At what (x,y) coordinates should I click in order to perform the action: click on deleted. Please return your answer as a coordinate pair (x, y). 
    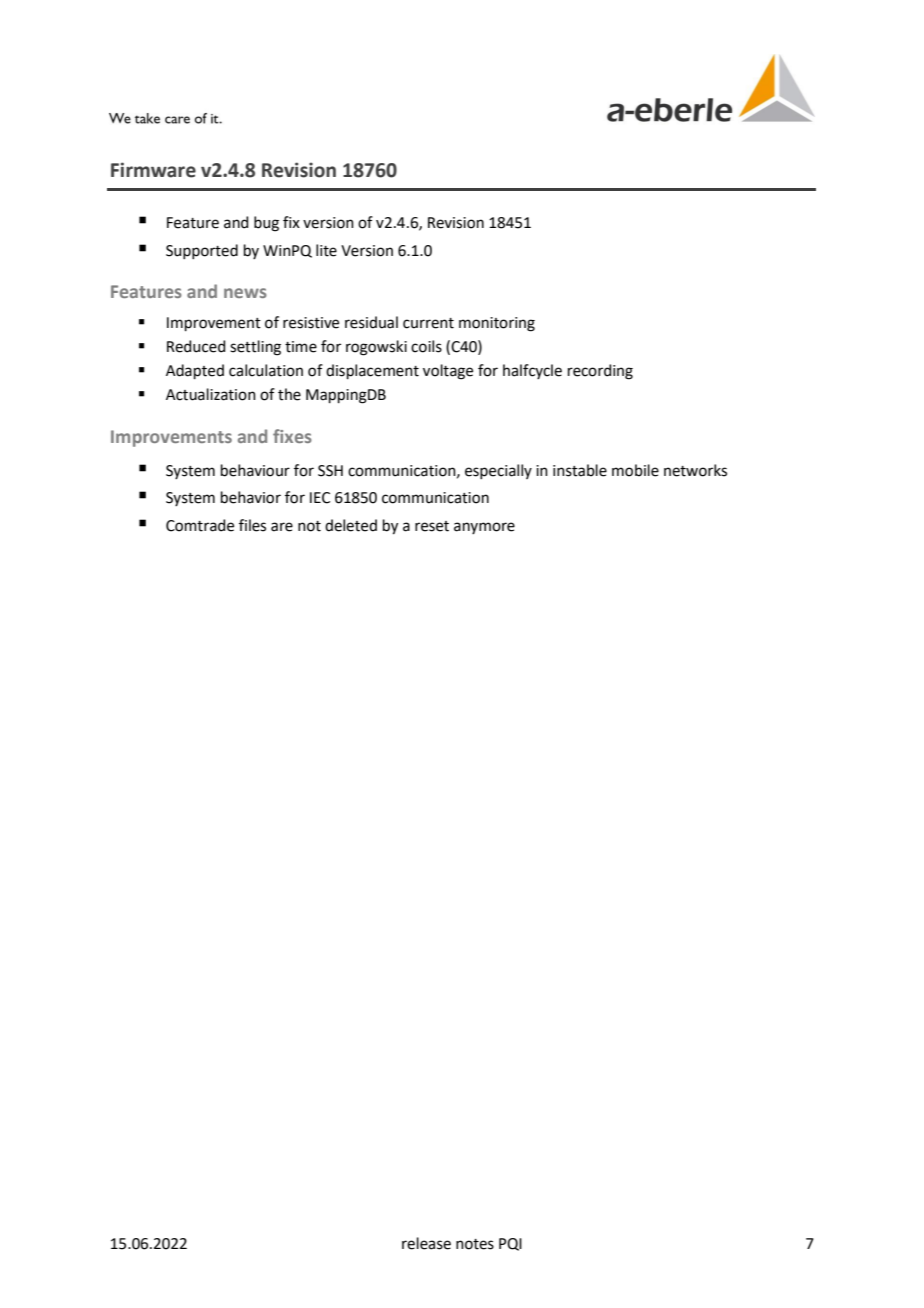
    Looking at the image, I should click on (351, 525).
